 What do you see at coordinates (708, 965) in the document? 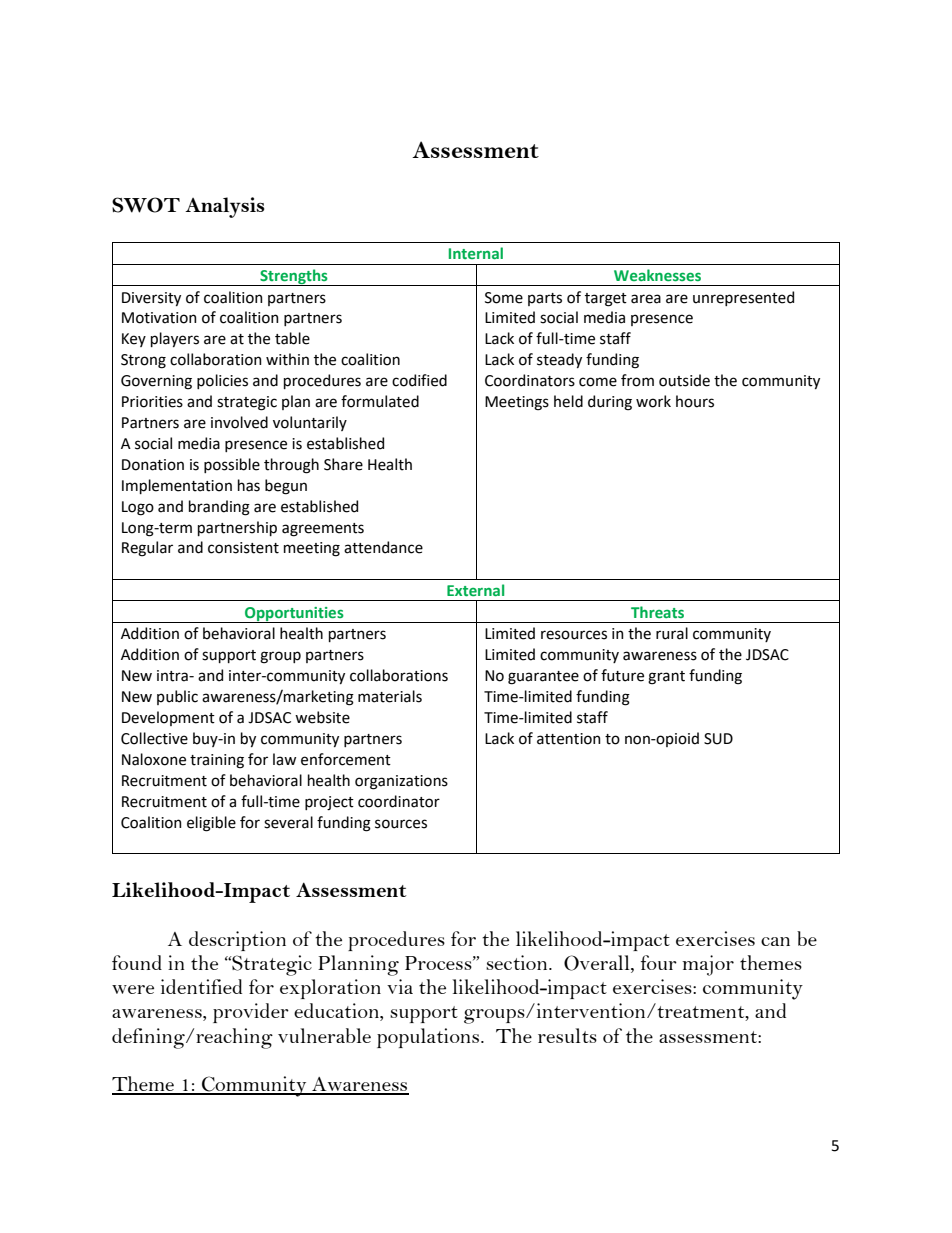
I see `major` at bounding box center [708, 965].
